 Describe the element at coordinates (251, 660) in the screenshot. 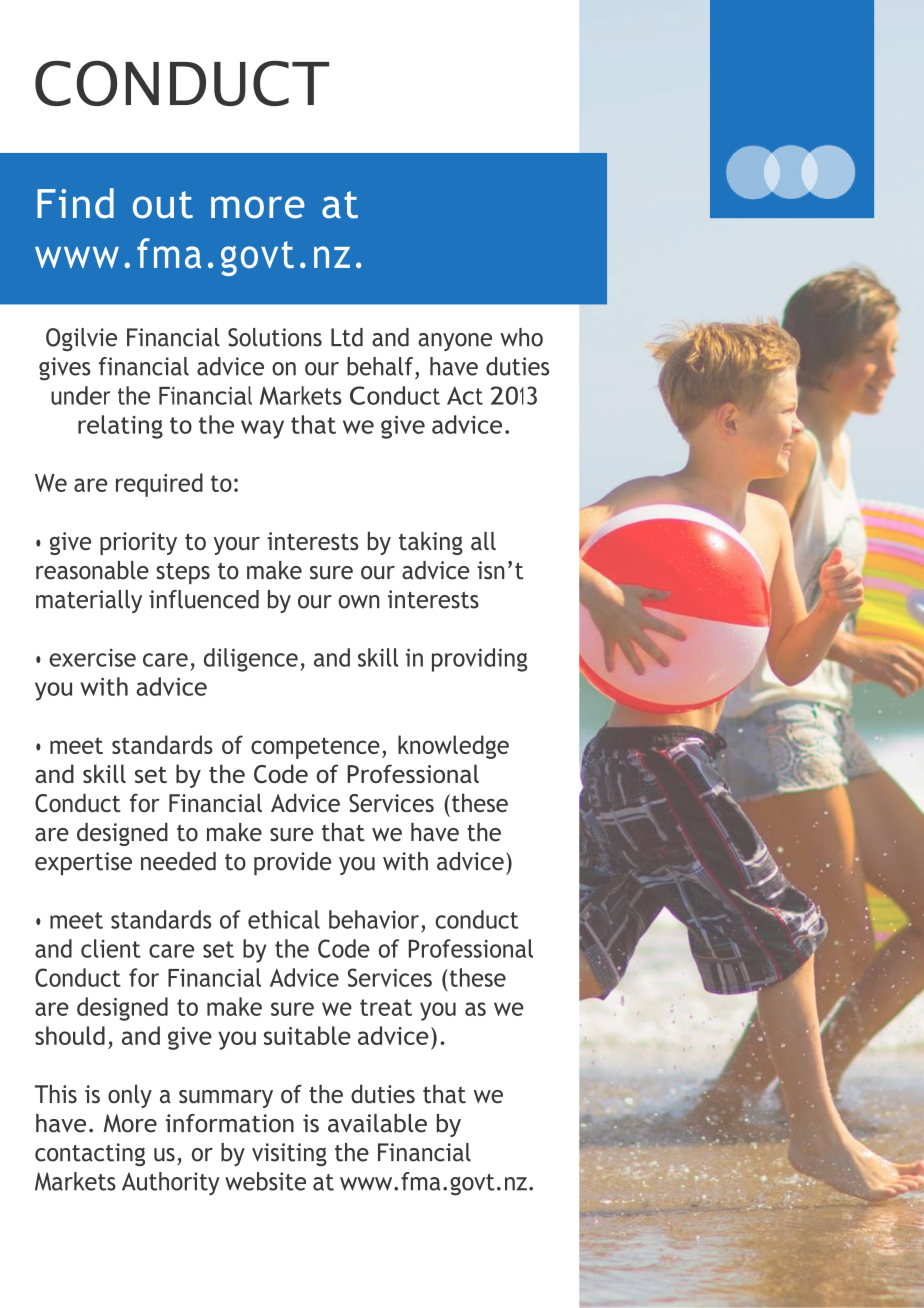

I see `diligence` at that location.
